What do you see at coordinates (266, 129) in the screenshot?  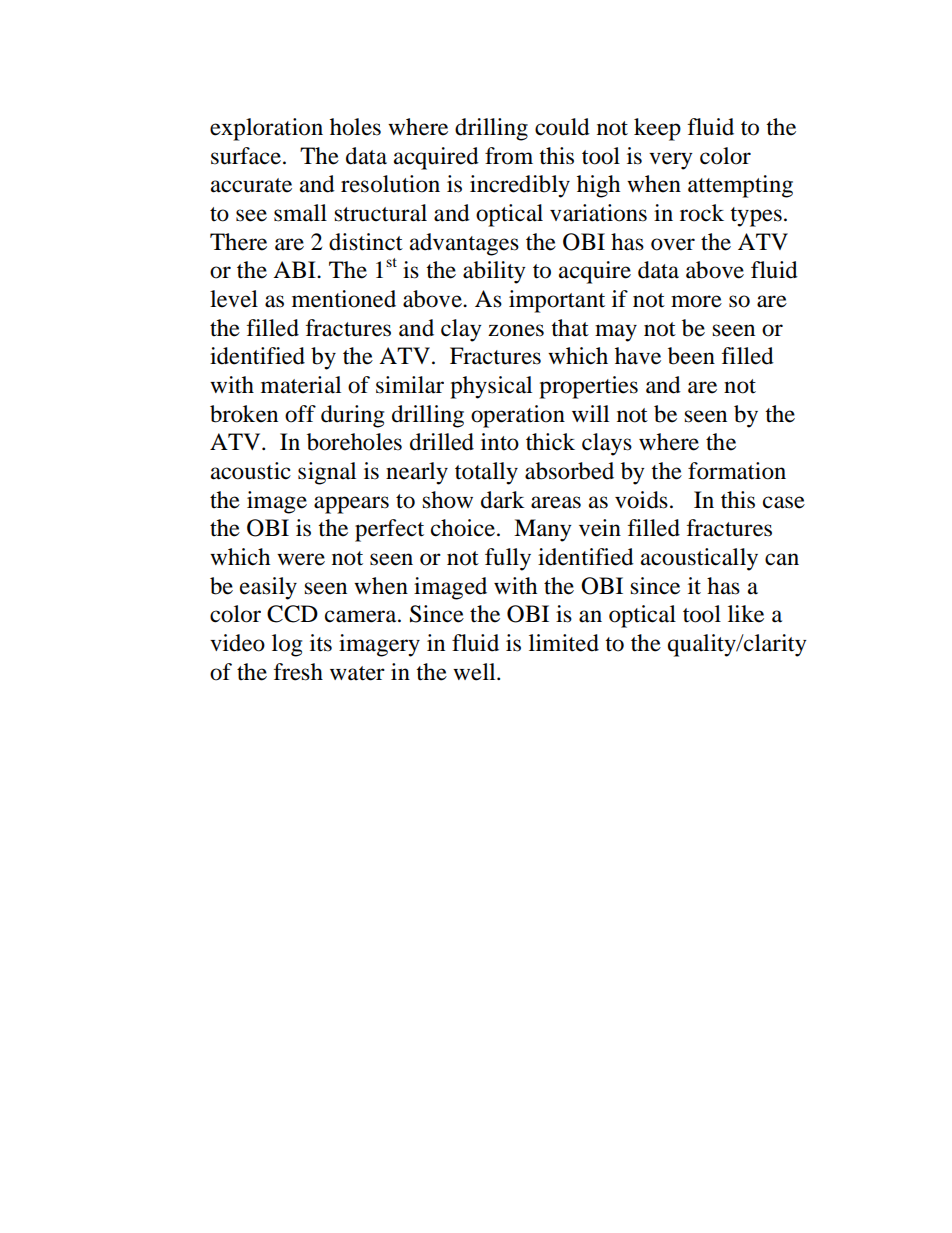 I see `exploration` at bounding box center [266, 129].
